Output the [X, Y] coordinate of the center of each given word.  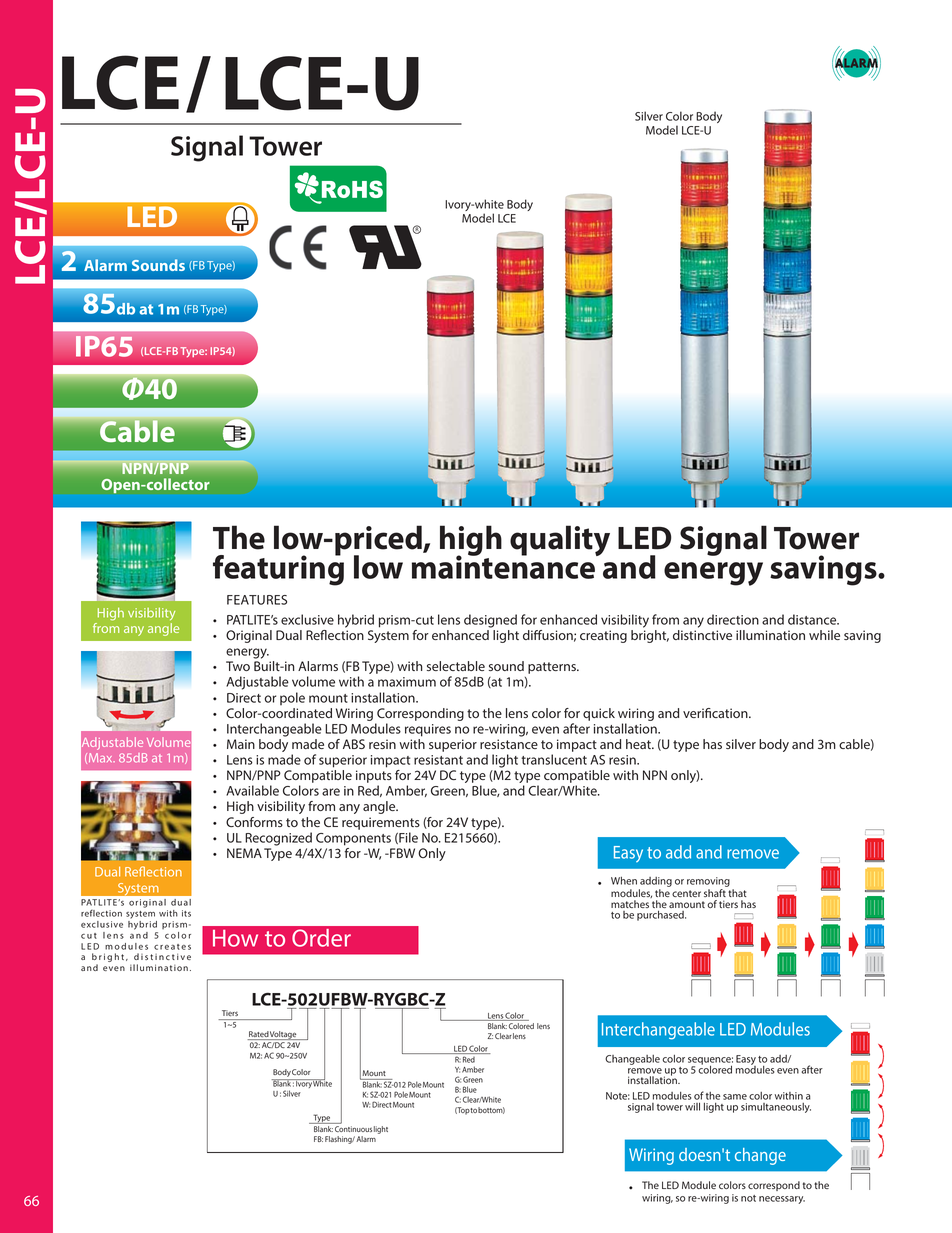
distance [813, 619]
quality [560, 540]
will [692, 1106]
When [624, 880]
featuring [278, 569]
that [737, 893]
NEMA [244, 853]
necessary [782, 1200]
